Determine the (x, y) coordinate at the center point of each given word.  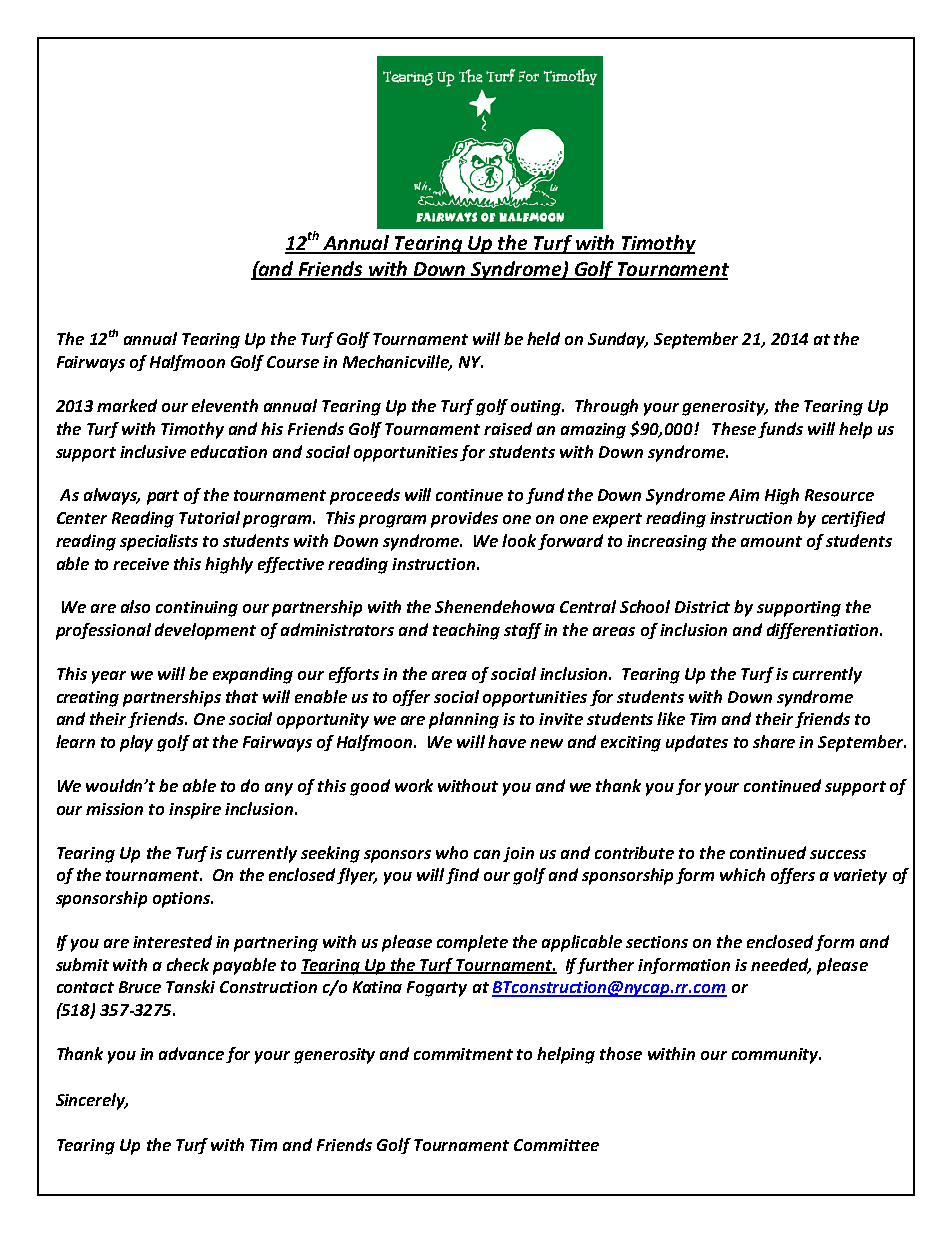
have (507, 741)
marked (127, 405)
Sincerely (92, 1101)
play (136, 743)
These (734, 428)
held (543, 338)
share (774, 741)
